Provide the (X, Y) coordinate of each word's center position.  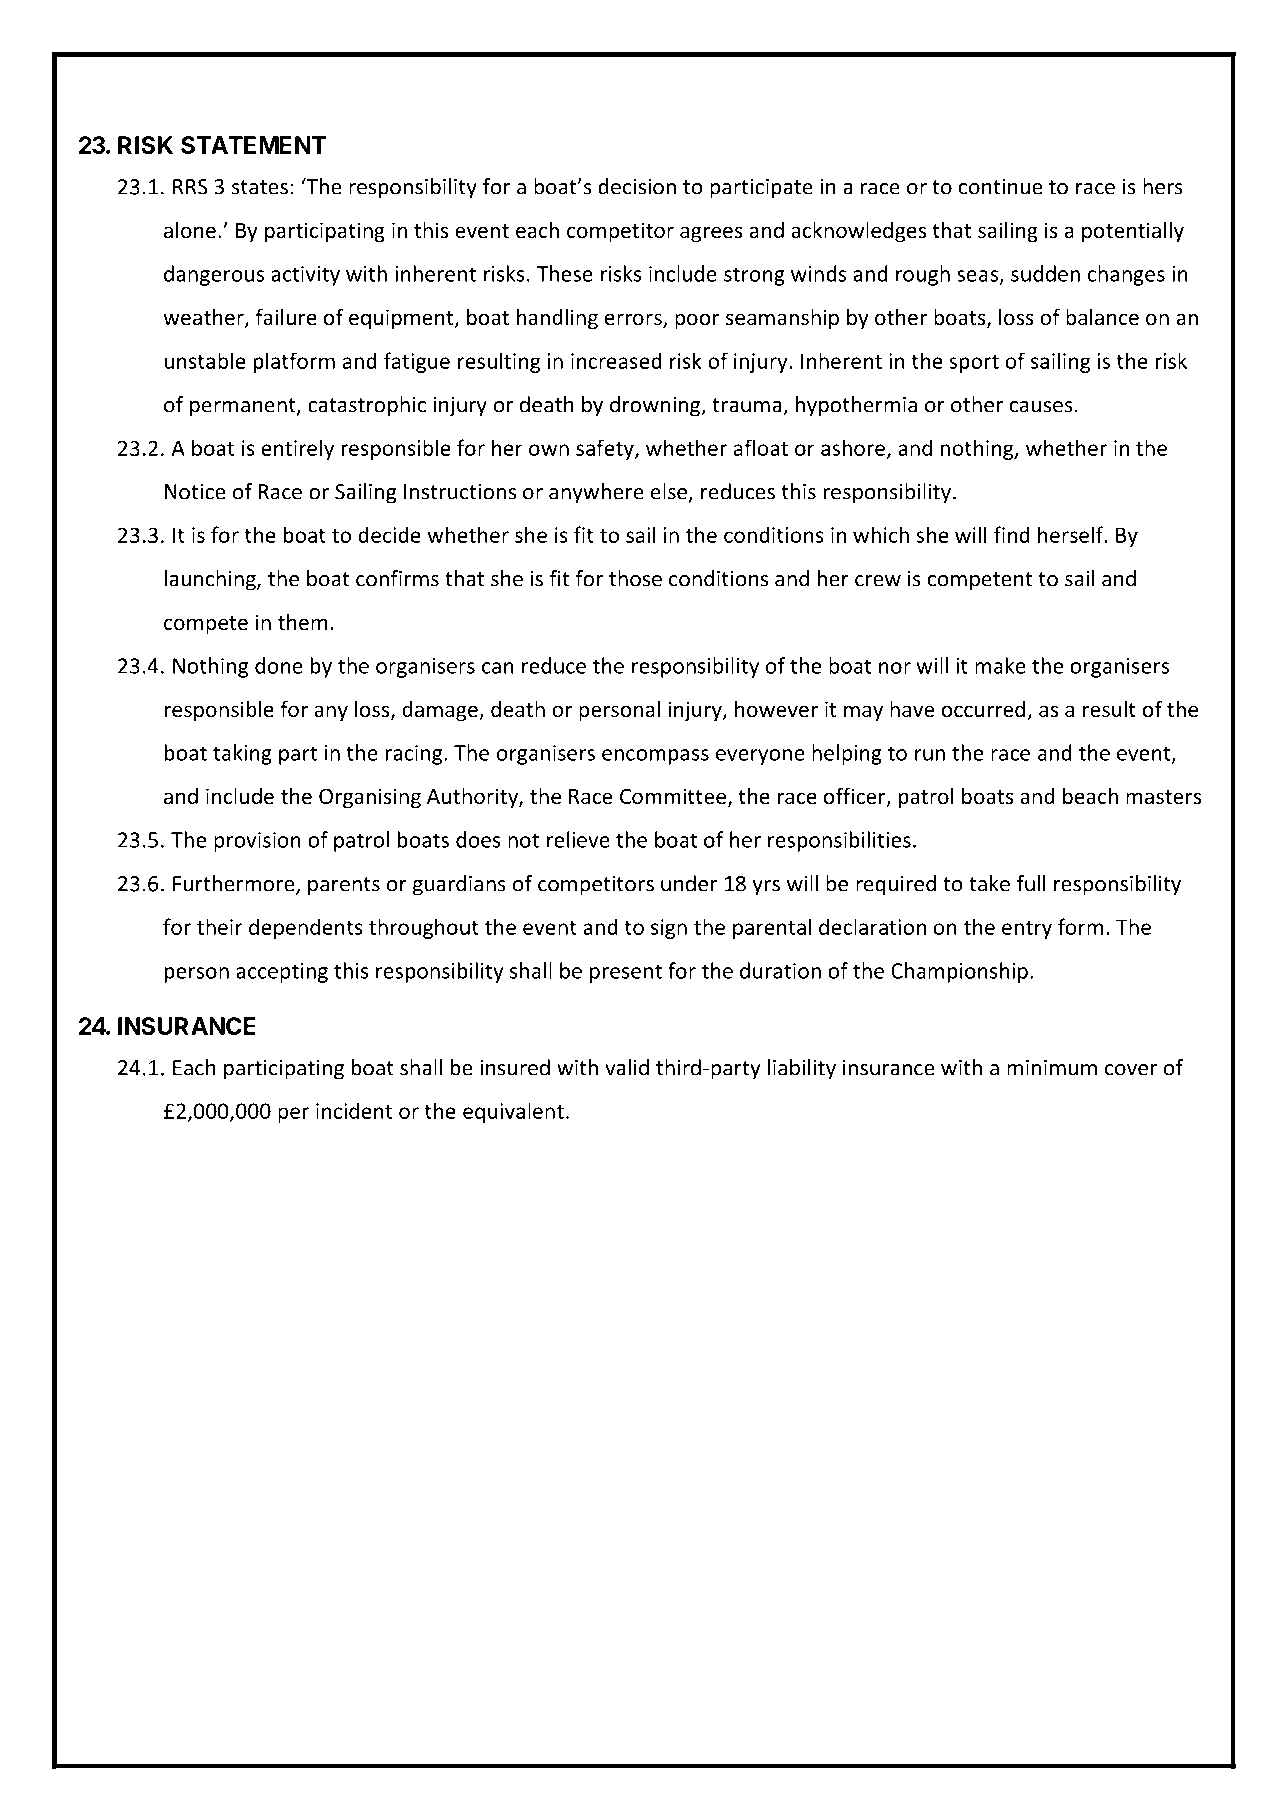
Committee (673, 796)
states (260, 187)
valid (627, 1067)
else (669, 491)
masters (1163, 797)
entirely (297, 449)
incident (354, 1110)
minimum (1052, 1068)
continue (1001, 187)
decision (637, 186)
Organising (370, 798)
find (1012, 534)
